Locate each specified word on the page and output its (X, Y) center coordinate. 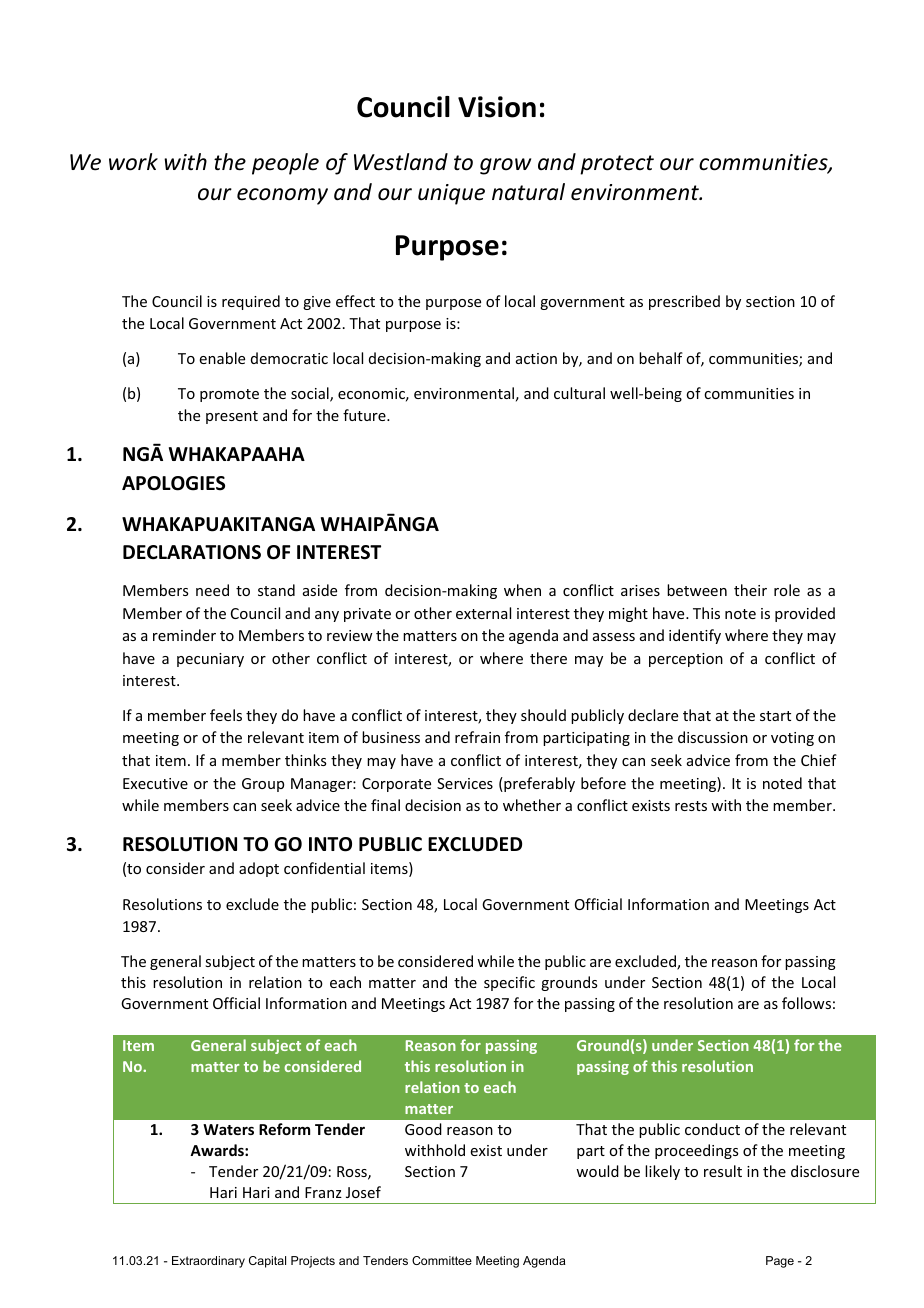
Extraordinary (208, 1262)
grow (505, 166)
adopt (259, 869)
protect (617, 165)
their (750, 590)
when (522, 590)
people (285, 164)
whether (532, 805)
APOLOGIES (173, 483)
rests (691, 806)
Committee (442, 1260)
